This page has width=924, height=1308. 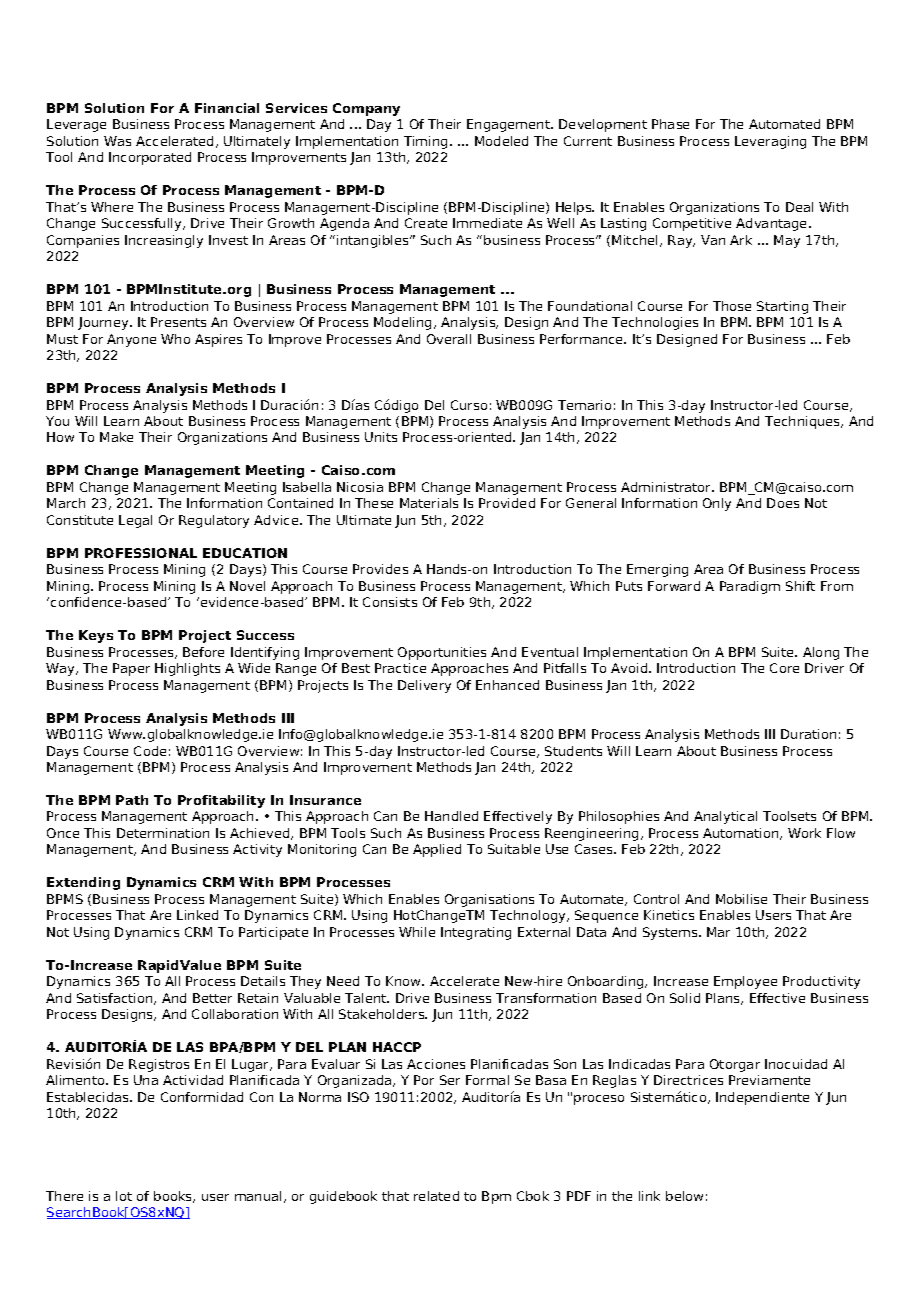 What do you see at coordinates (804, 422) in the page?
I see `Techniques` at bounding box center [804, 422].
